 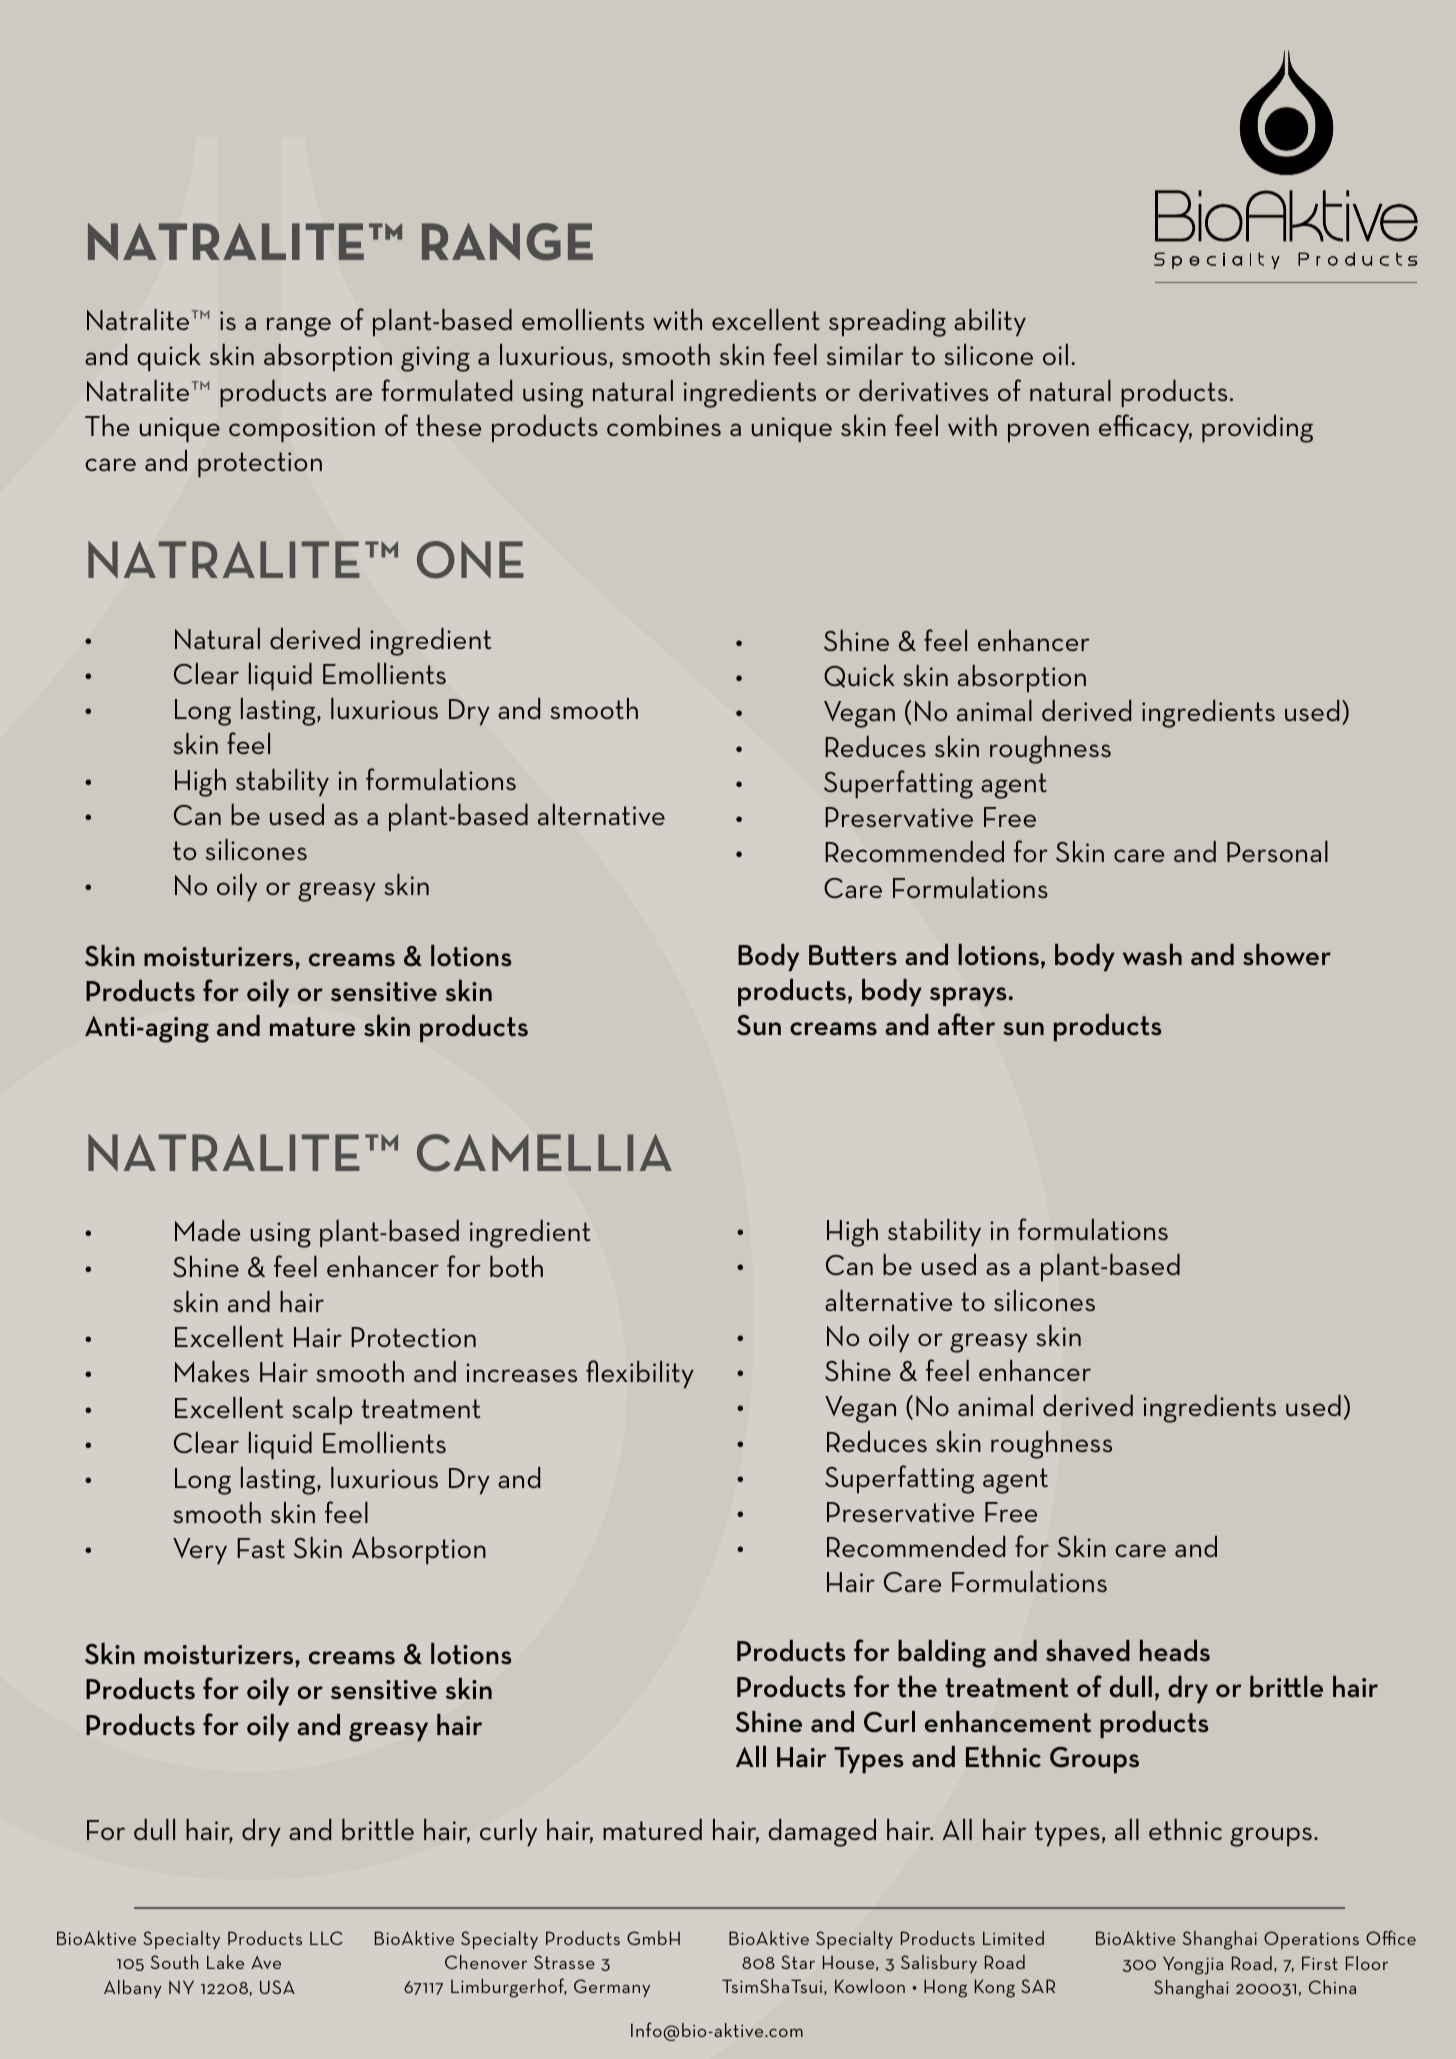 What do you see at coordinates (798, 1962) in the screenshot?
I see `Star` at bounding box center [798, 1962].
